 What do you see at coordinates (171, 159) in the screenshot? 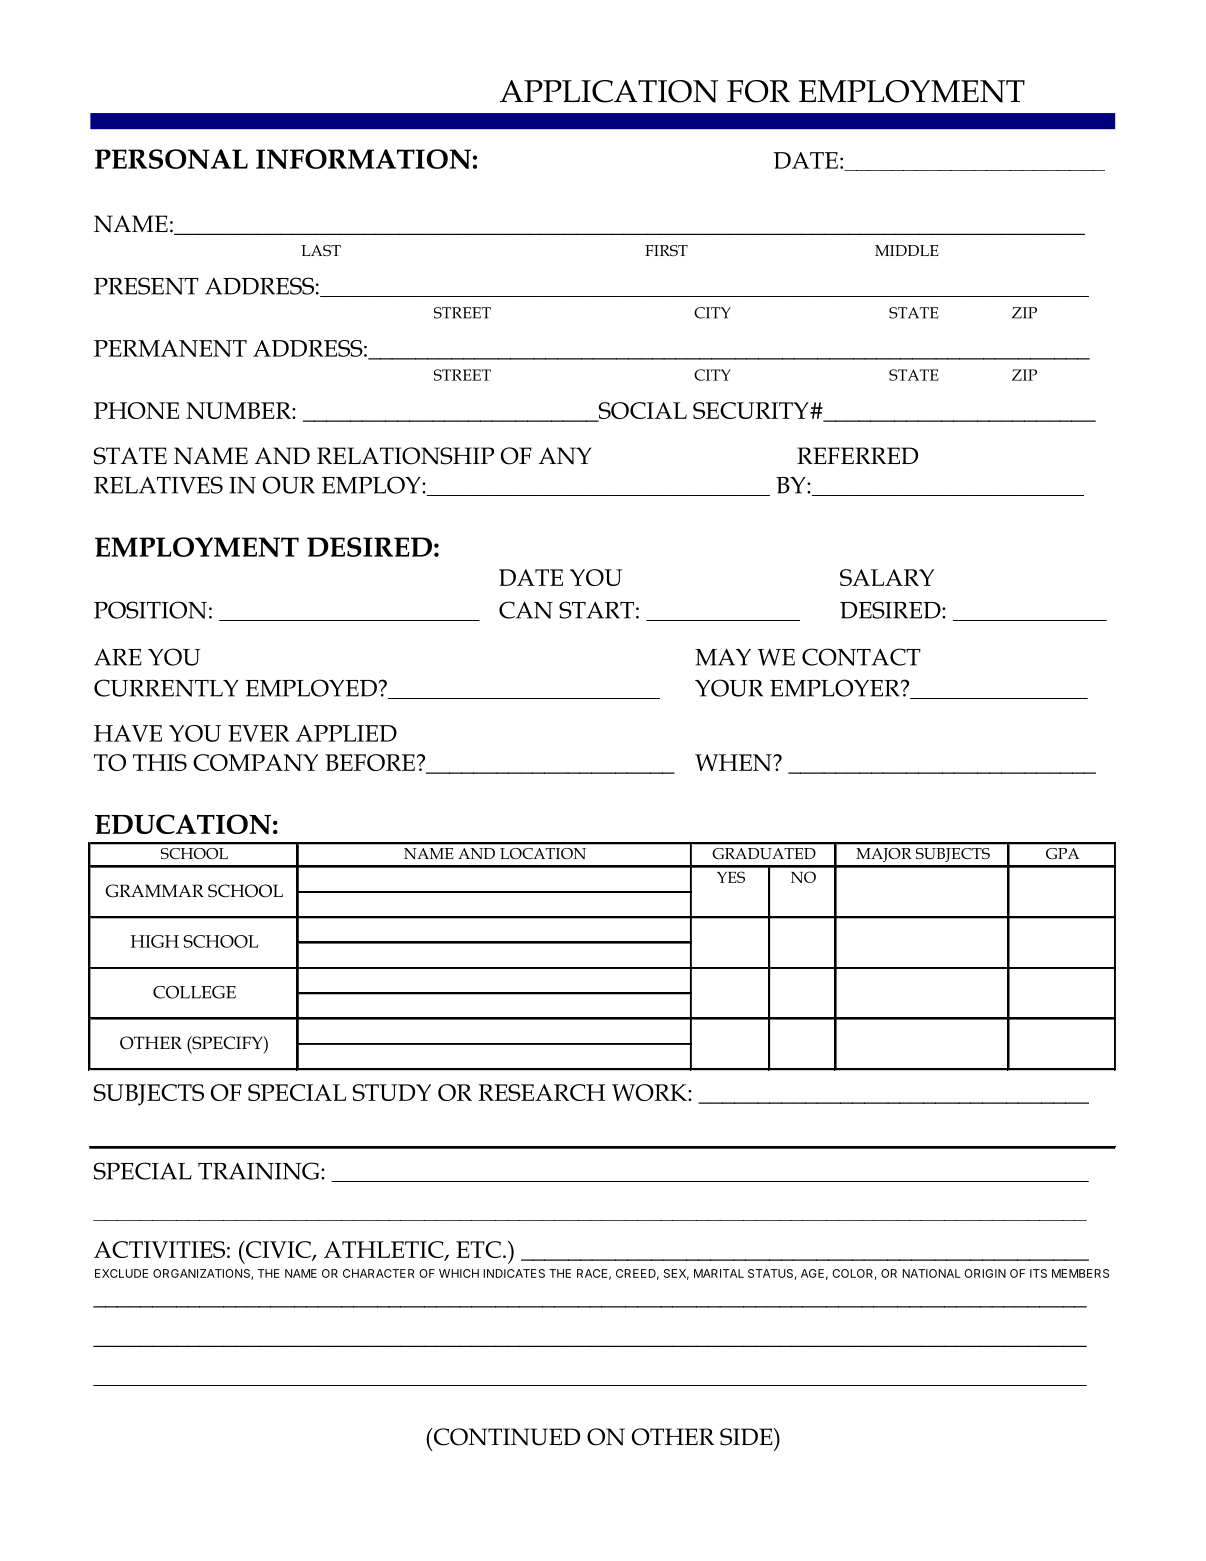
I see `PERSONAL` at bounding box center [171, 159].
